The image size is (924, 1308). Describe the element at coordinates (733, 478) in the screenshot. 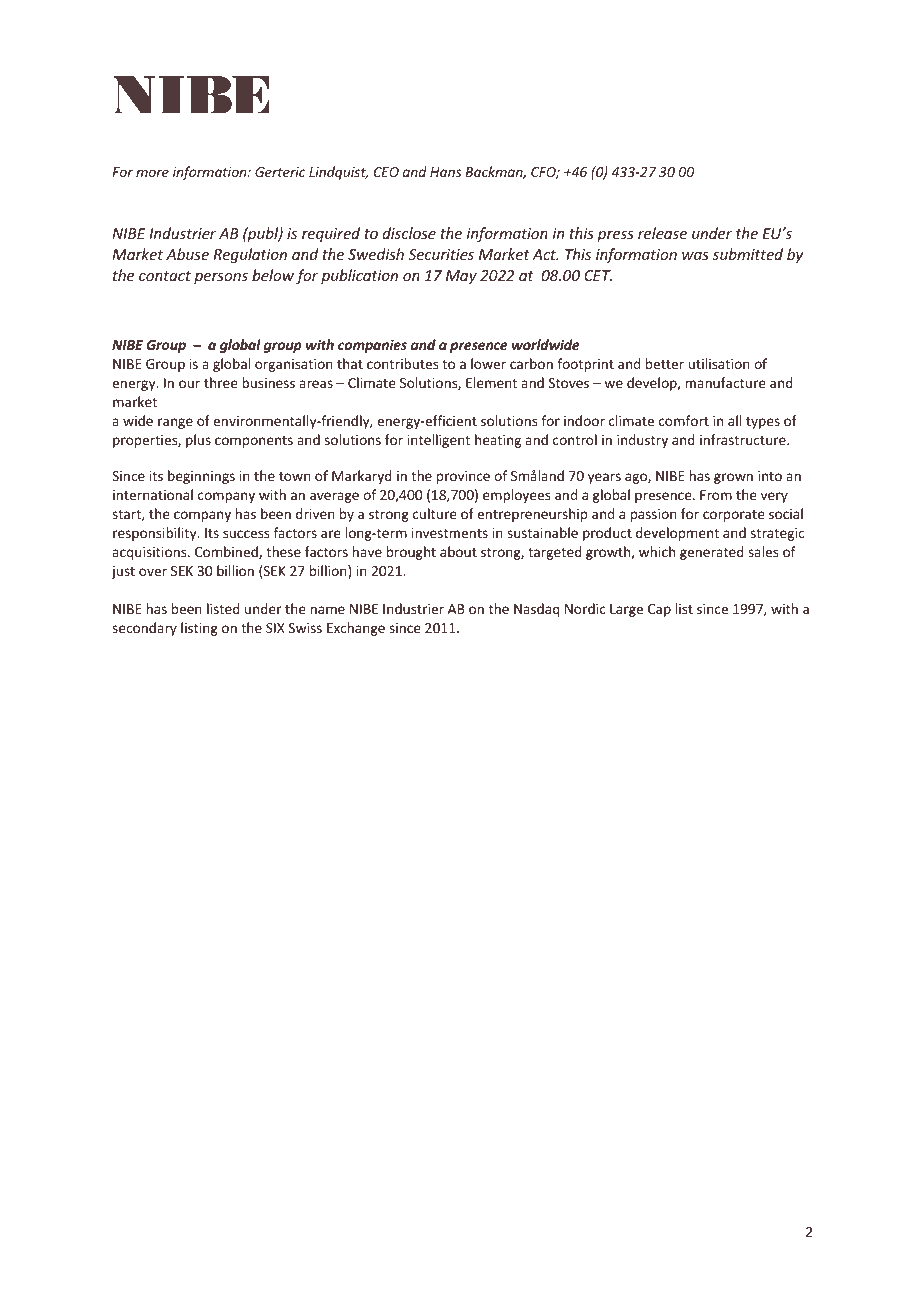

I see `grown` at that location.
